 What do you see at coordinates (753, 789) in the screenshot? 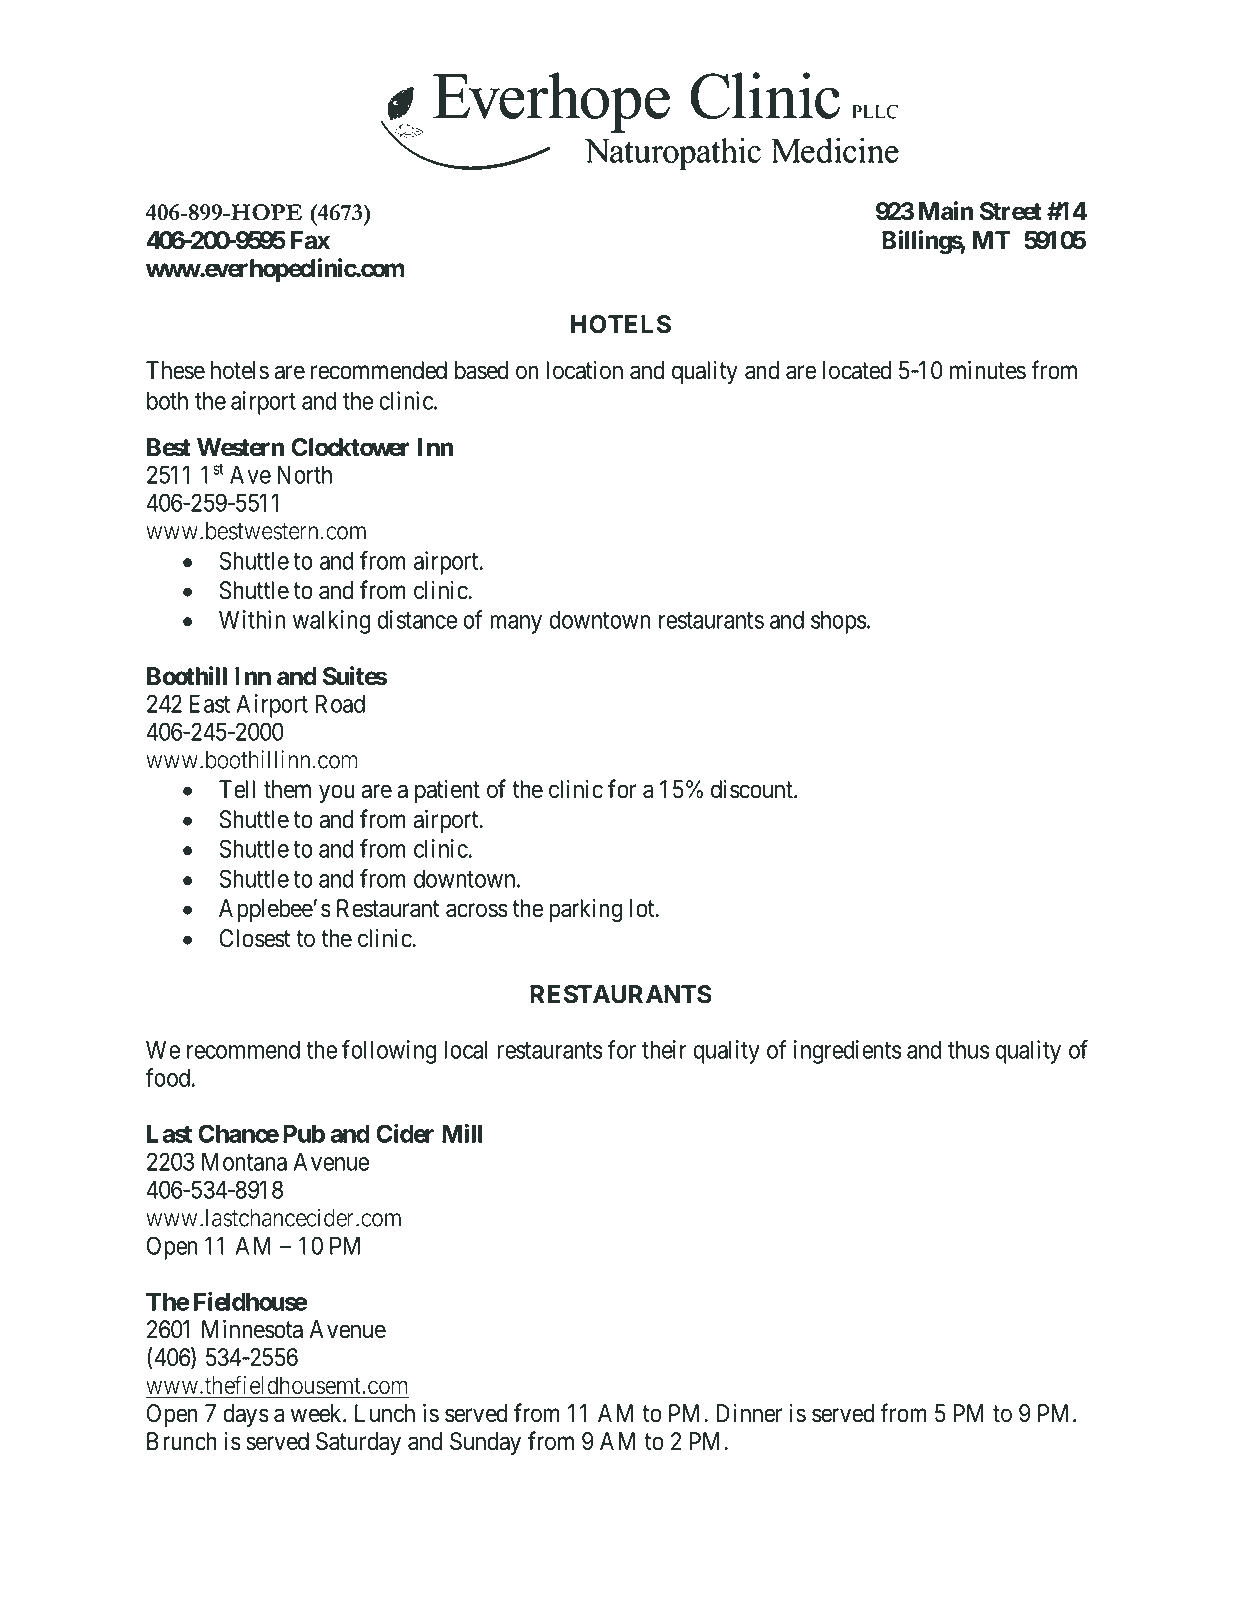
I see `discount` at bounding box center [753, 789].
